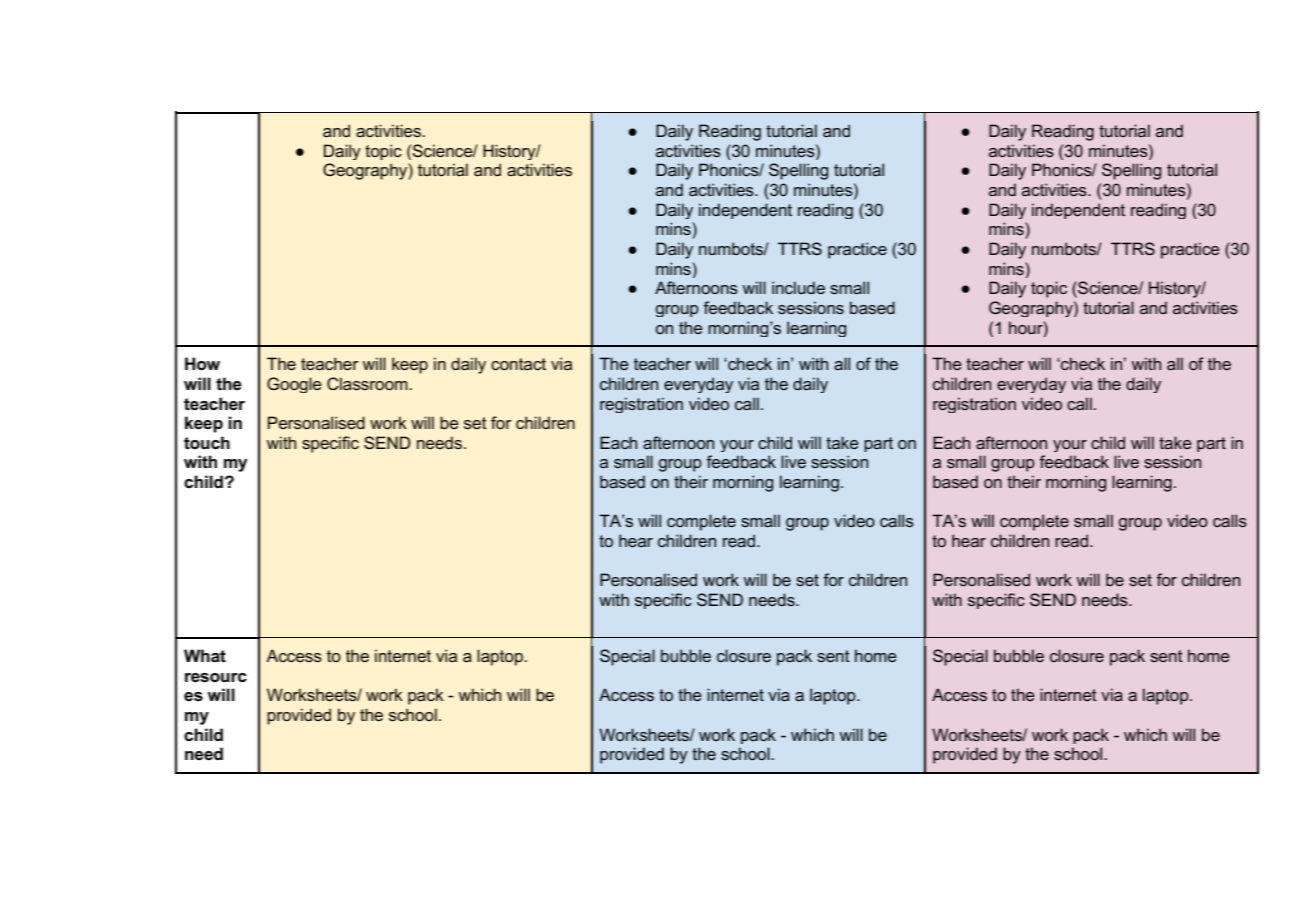 This screenshot has width=1308, height=924. I want to click on How, so click(202, 364).
